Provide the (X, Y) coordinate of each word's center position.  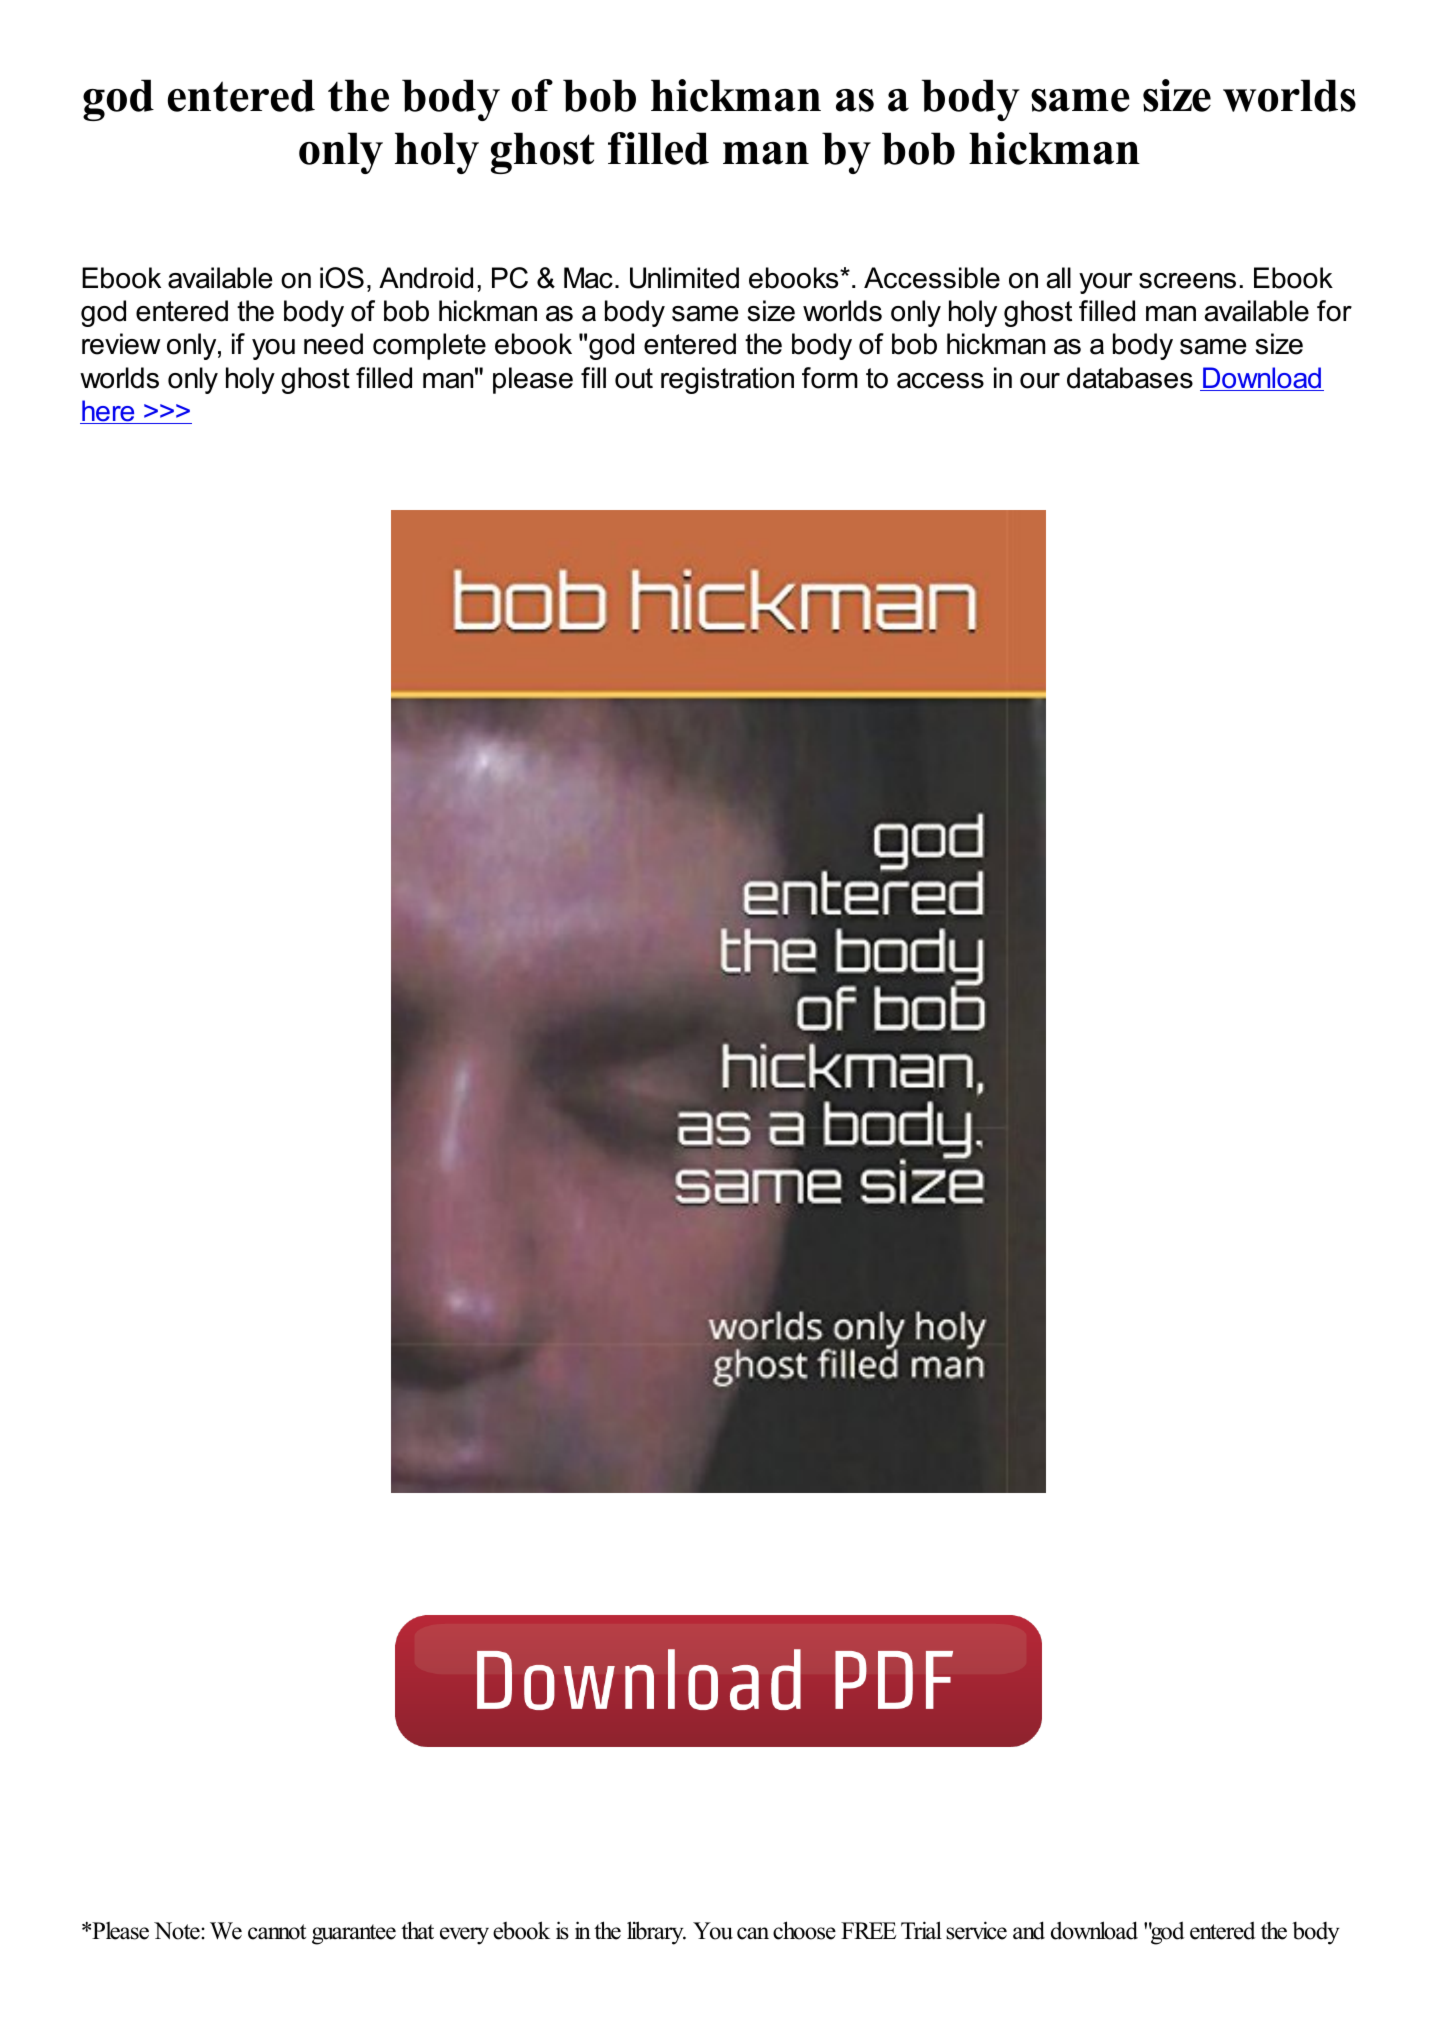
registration (727, 380)
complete (429, 346)
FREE (868, 1930)
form (830, 378)
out (634, 378)
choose (804, 1930)
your (1105, 283)
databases (1130, 378)
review (121, 344)
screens (1187, 281)
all (1059, 278)
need (333, 344)
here (108, 412)
